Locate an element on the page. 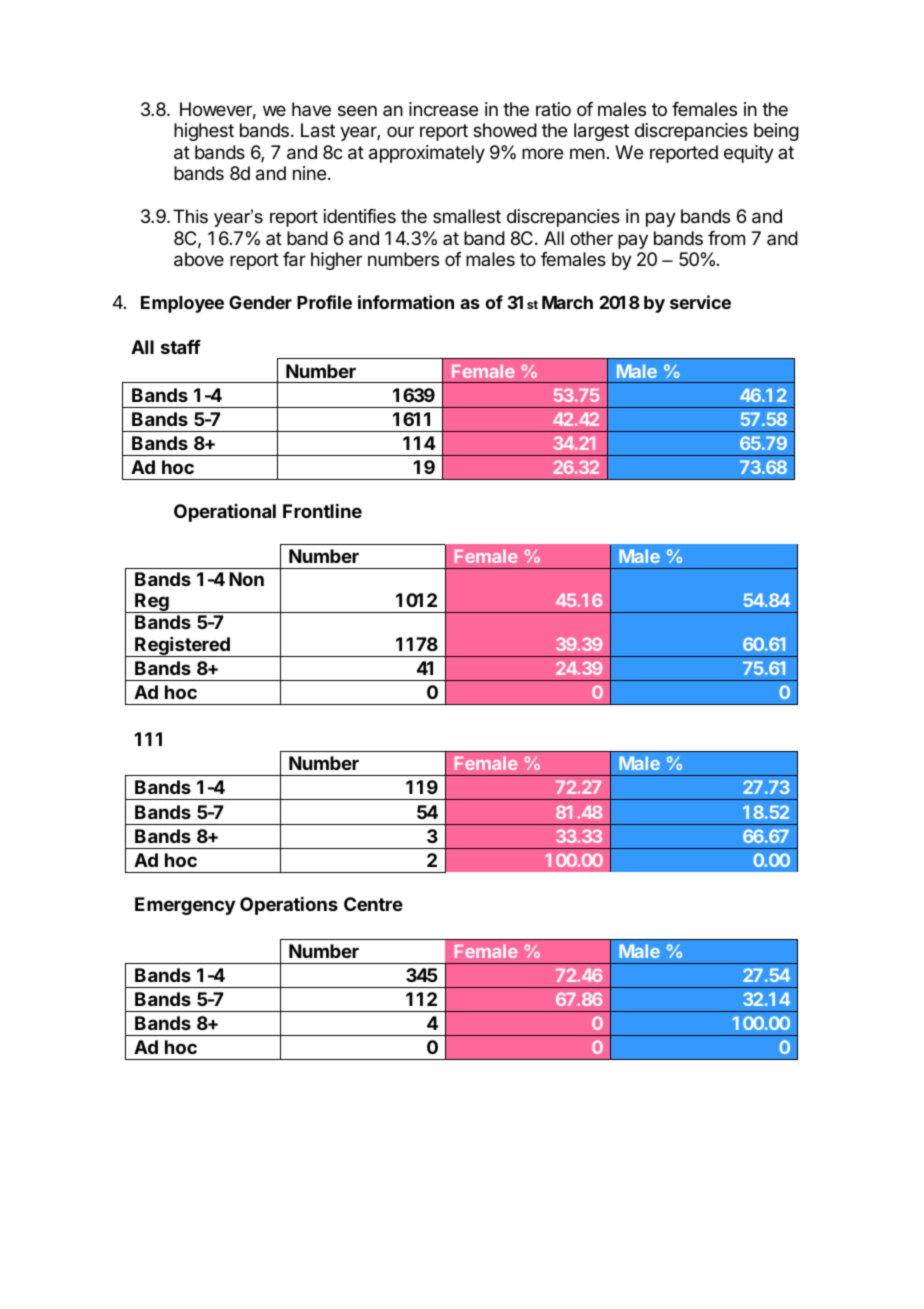 This image has height=1309, width=924. Non is located at coordinates (246, 579).
